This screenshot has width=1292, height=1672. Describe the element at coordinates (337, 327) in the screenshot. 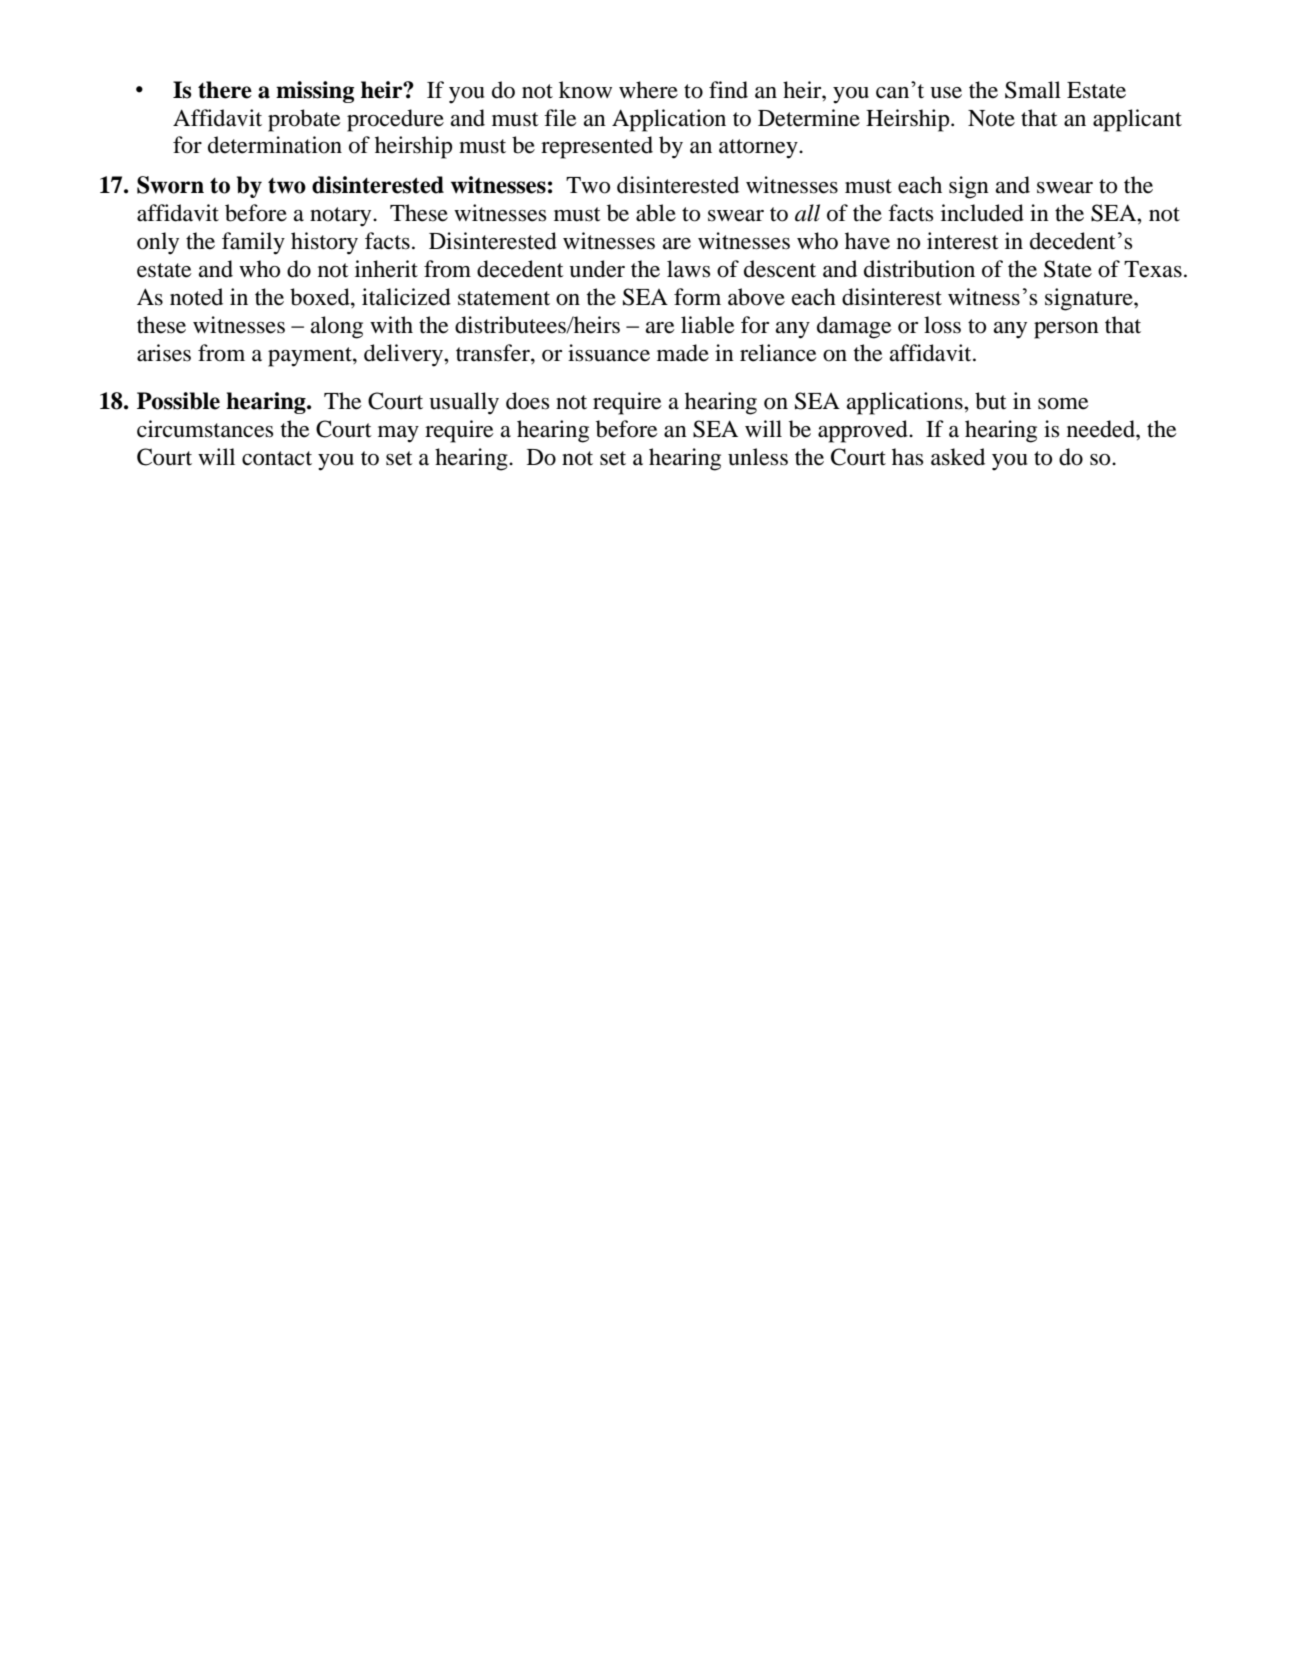

I see `along` at that location.
